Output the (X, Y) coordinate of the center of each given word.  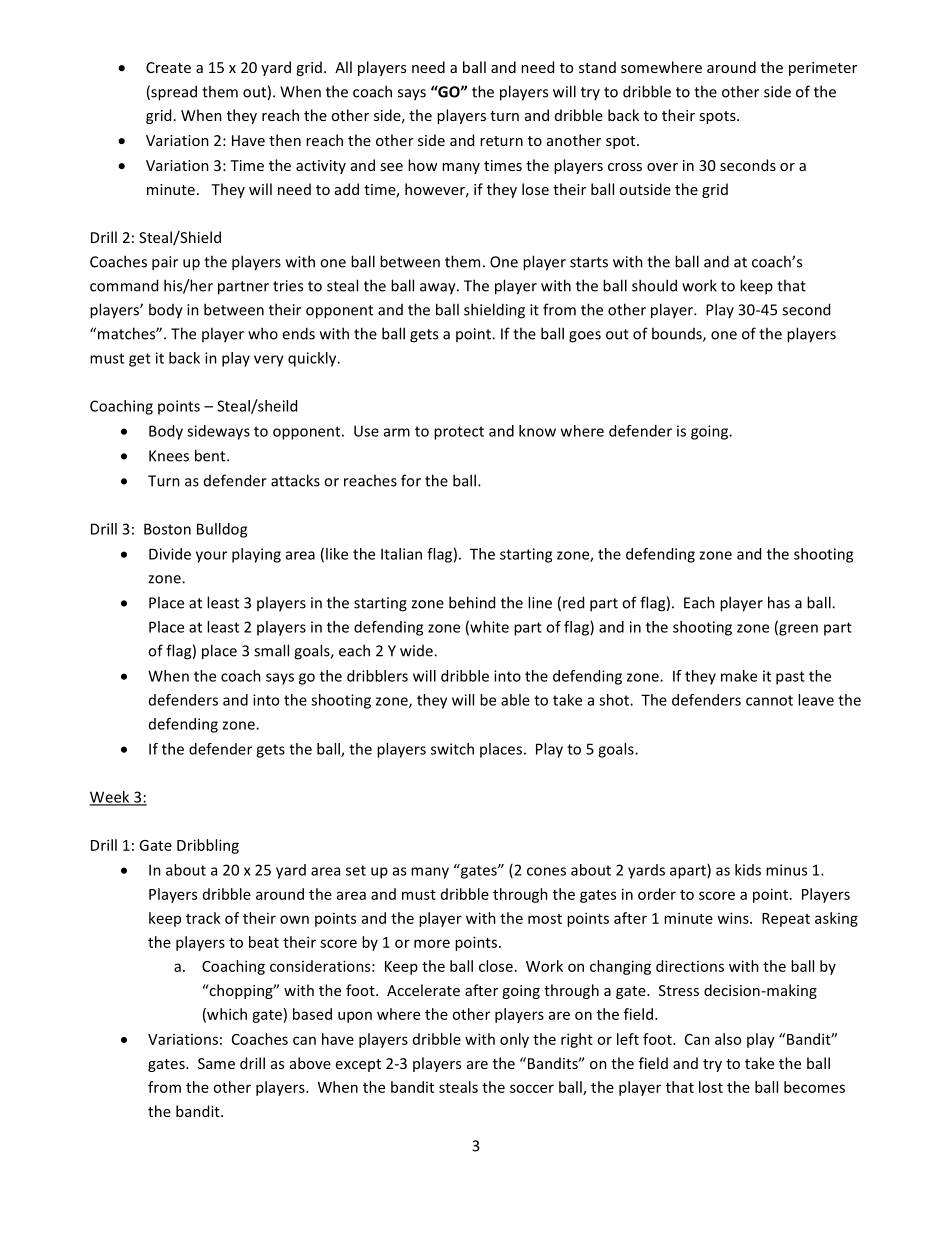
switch (452, 749)
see (391, 167)
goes (585, 337)
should (654, 285)
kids (748, 870)
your (211, 557)
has (779, 602)
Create (168, 67)
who (263, 333)
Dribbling (208, 846)
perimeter (823, 69)
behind (472, 602)
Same (216, 1063)
